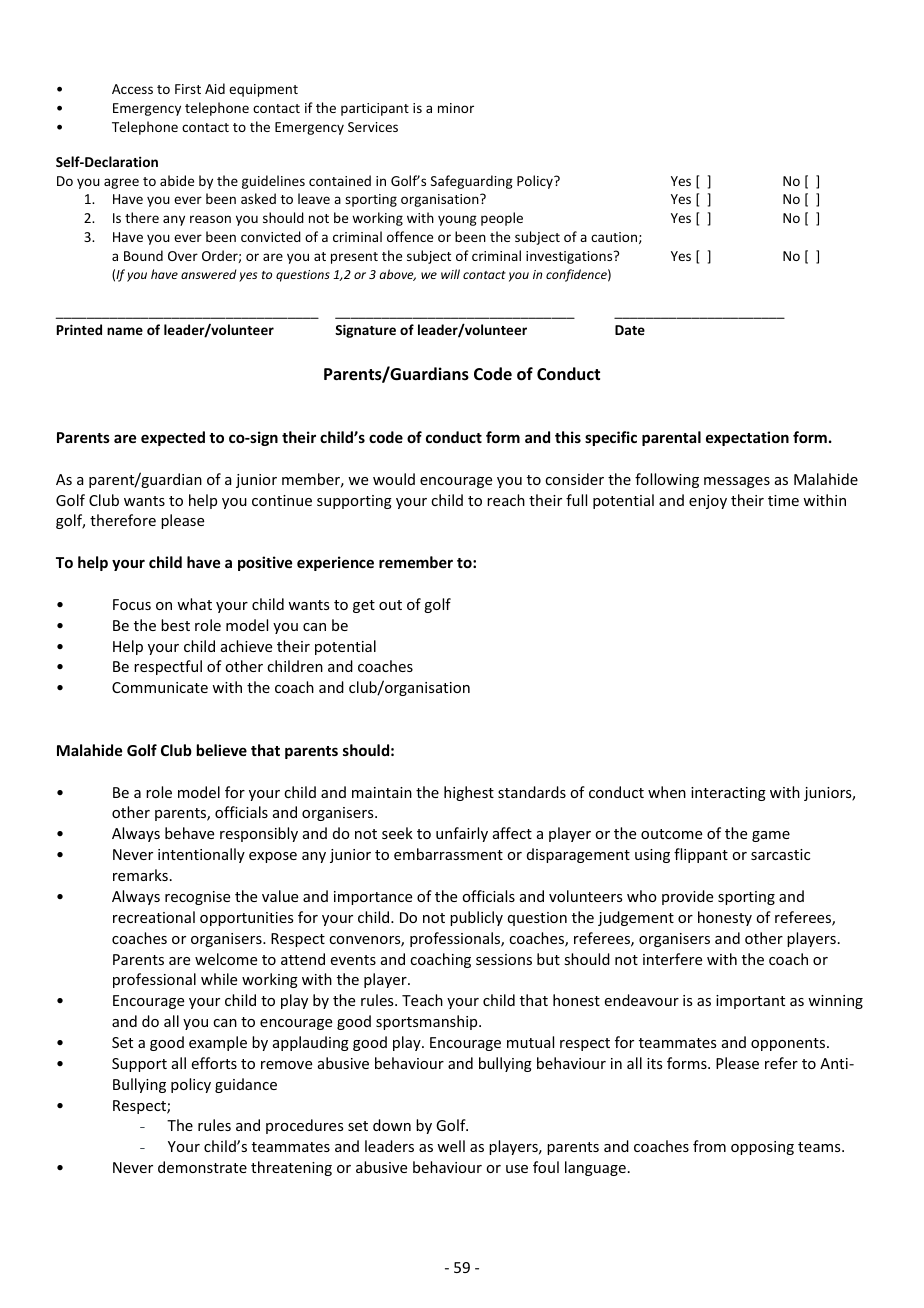  Describe the element at coordinates (570, 257) in the screenshot. I see `investigations` at that location.
